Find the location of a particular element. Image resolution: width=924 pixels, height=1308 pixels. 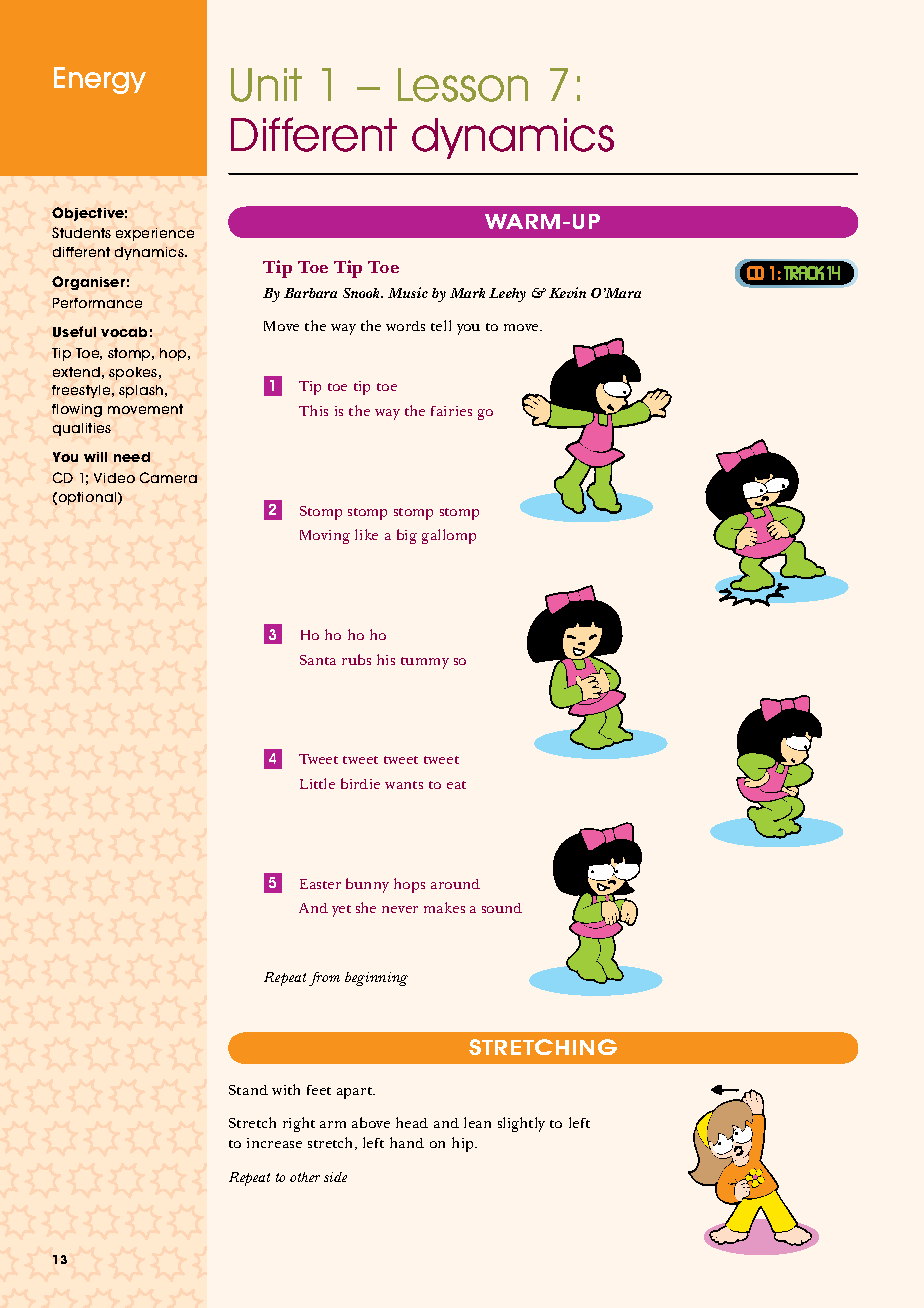

Video is located at coordinates (114, 478).
